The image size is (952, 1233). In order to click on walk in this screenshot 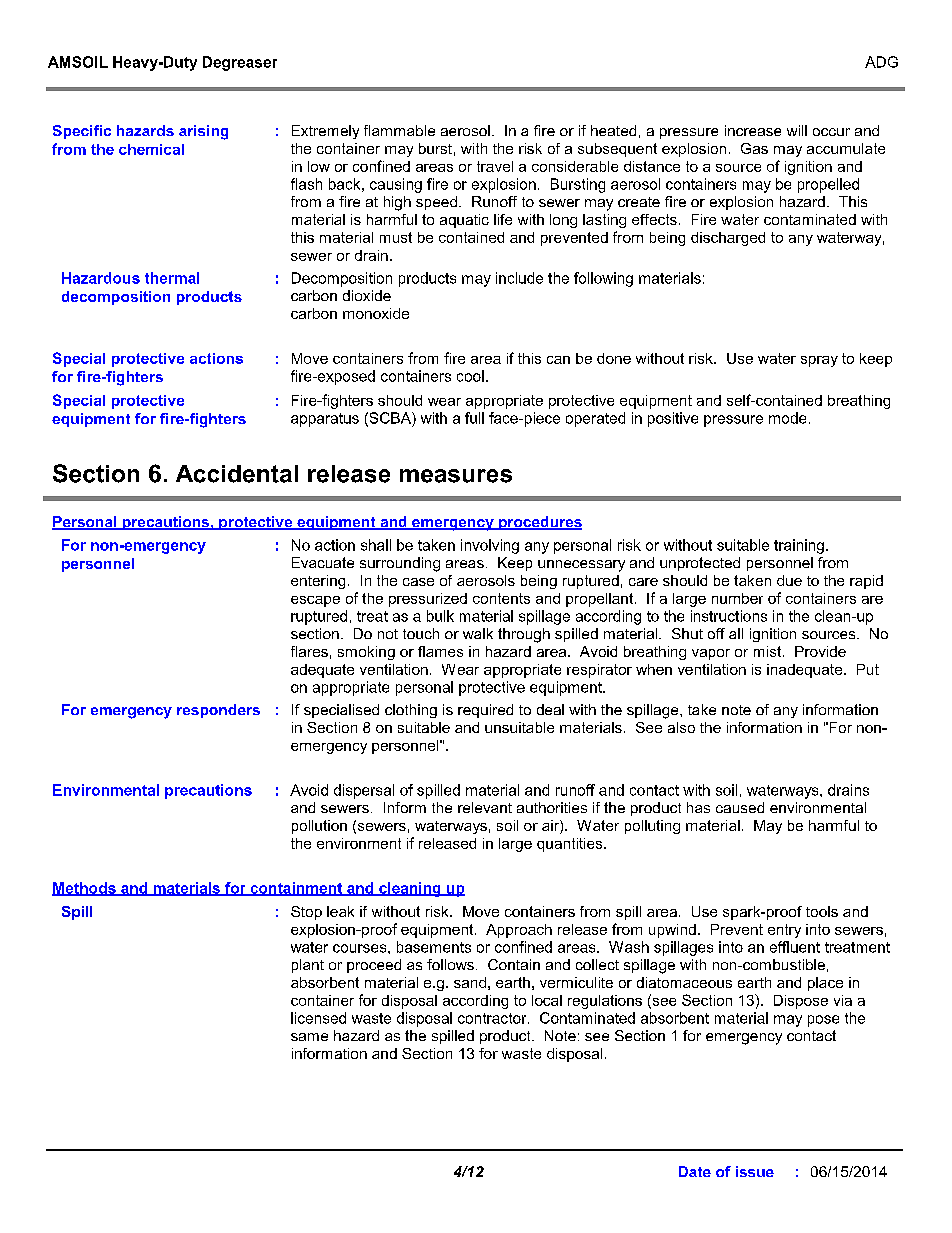, I will do `click(478, 633)`.
